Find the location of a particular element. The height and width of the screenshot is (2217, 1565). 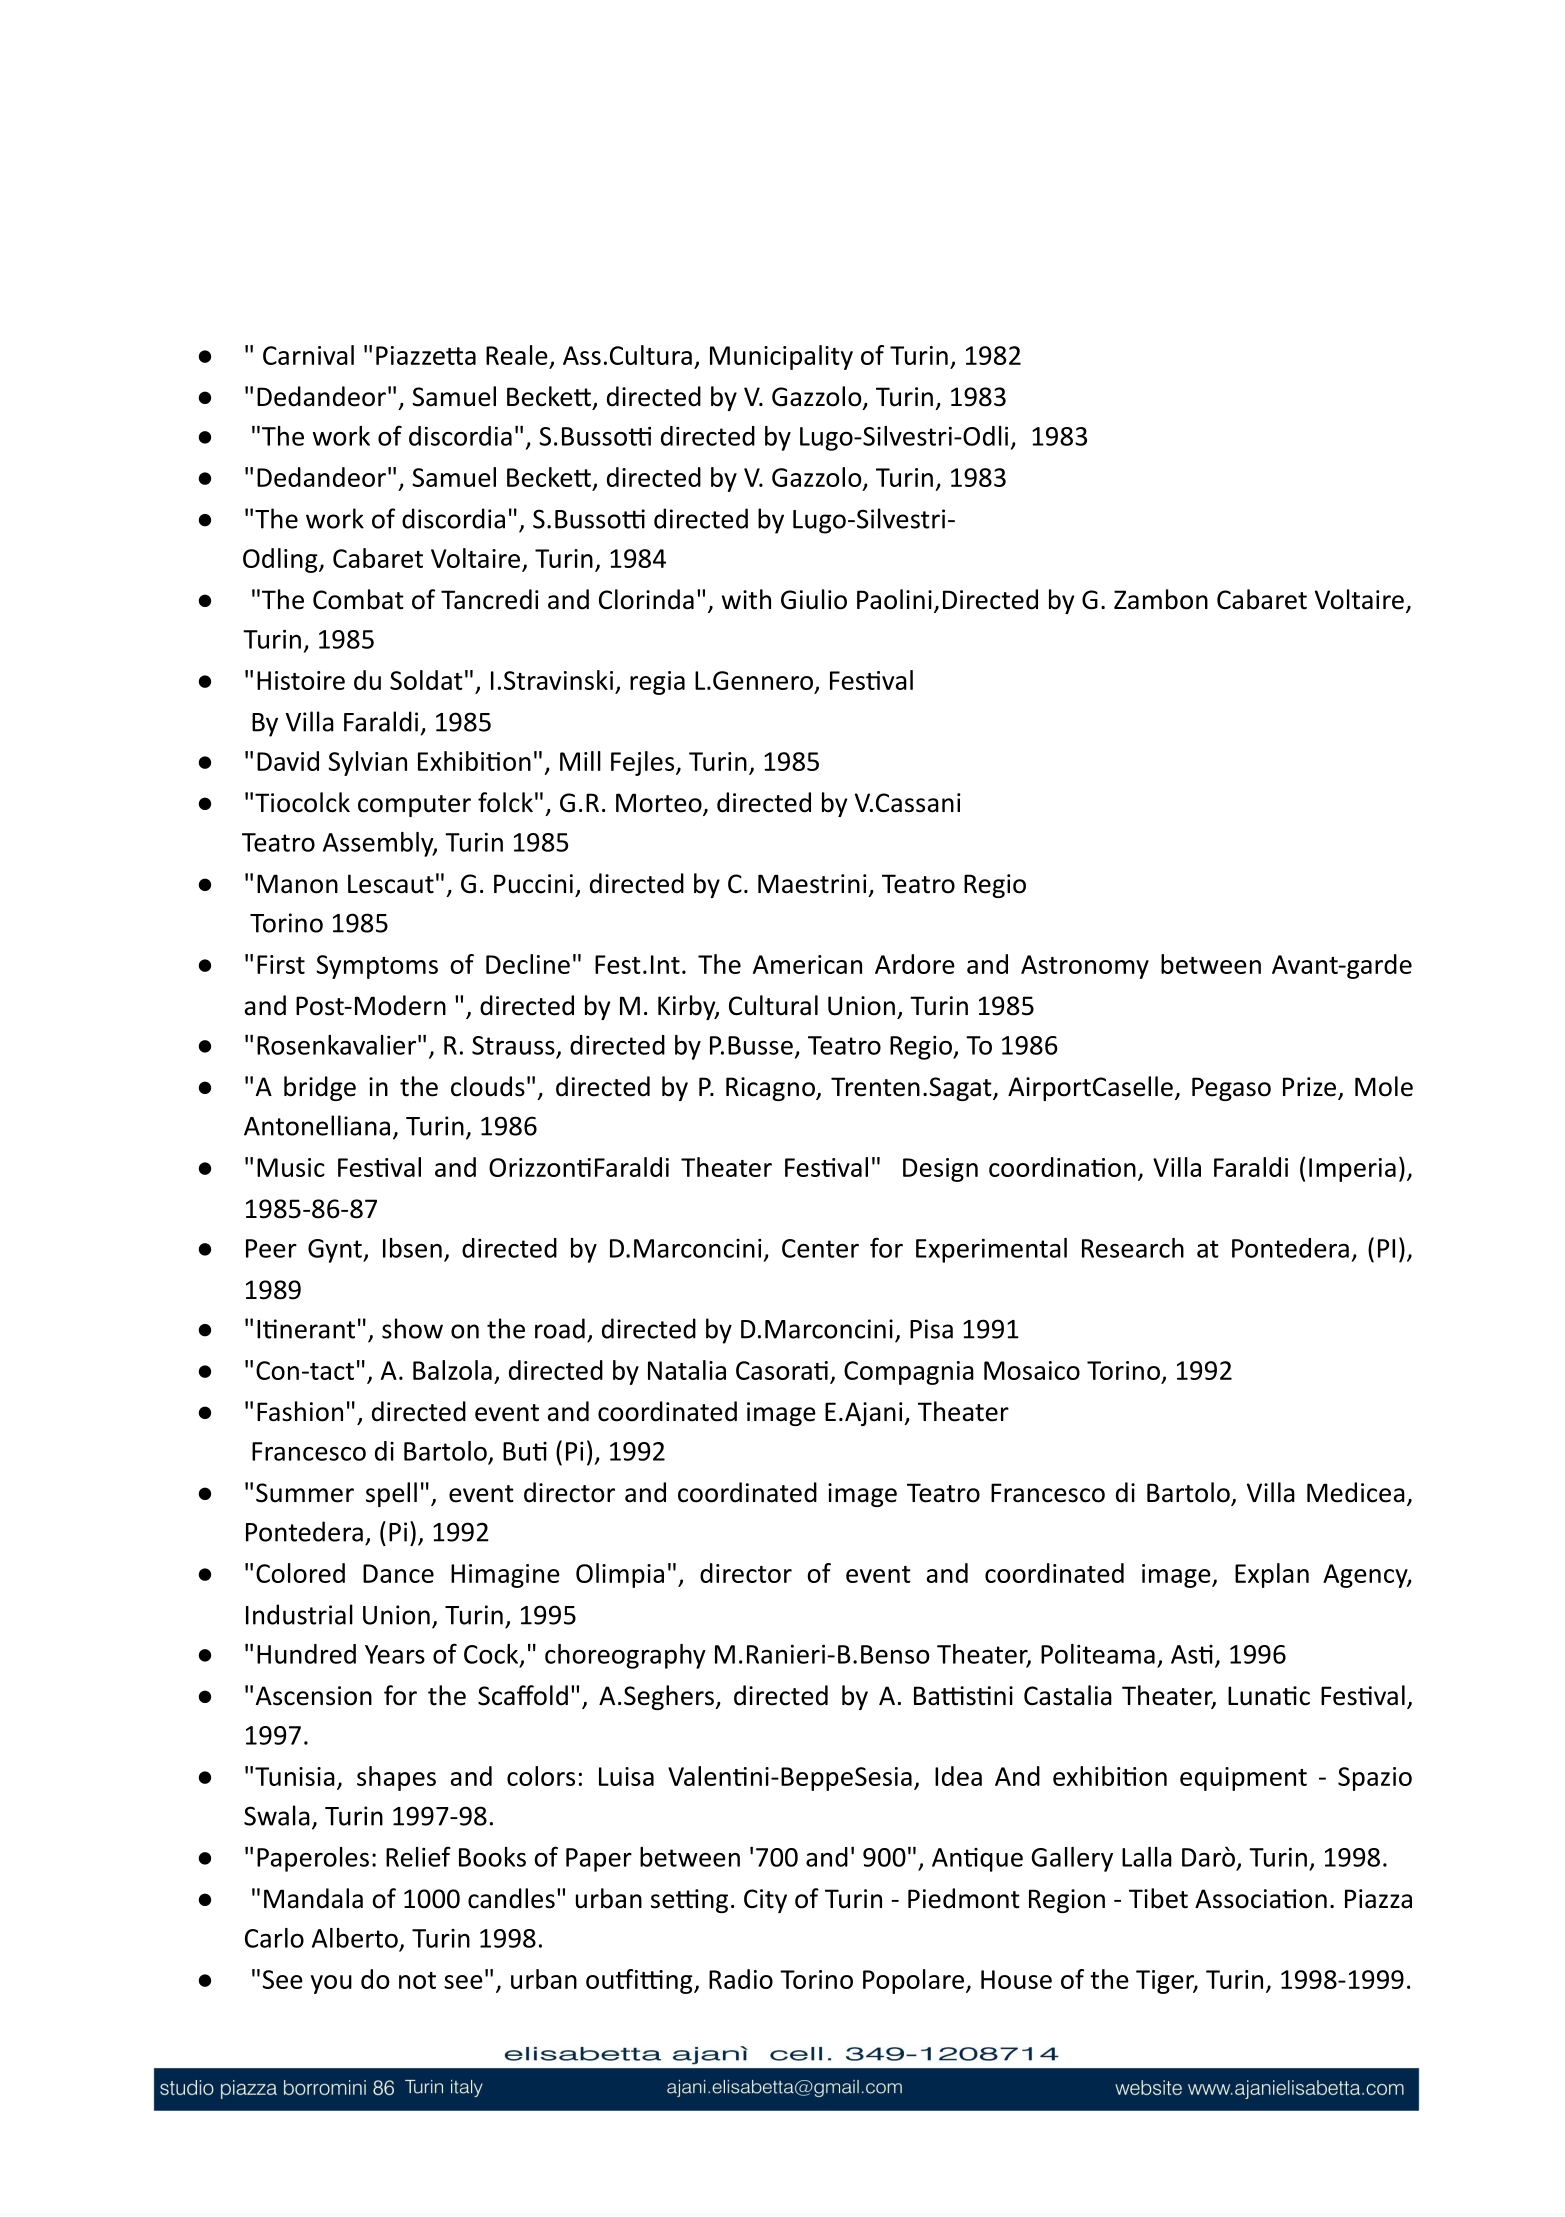

Carnival is located at coordinates (308, 355).
